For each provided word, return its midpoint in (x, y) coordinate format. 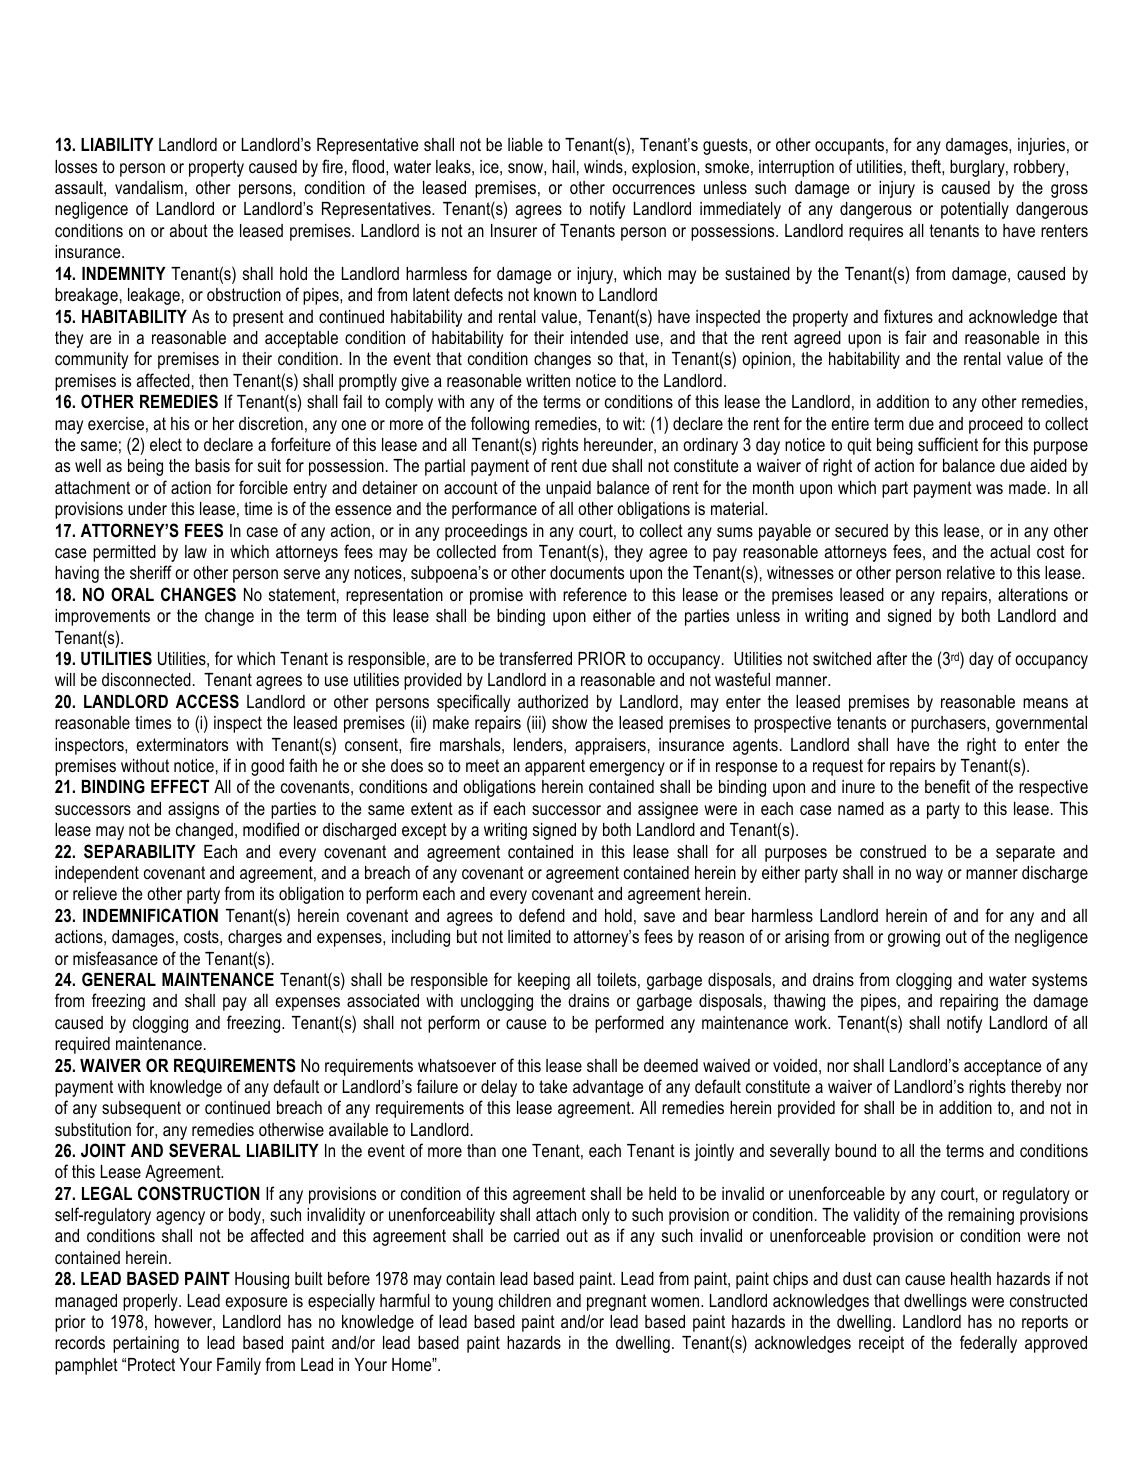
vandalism (149, 187)
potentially (975, 210)
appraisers (610, 746)
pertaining (146, 1344)
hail (563, 166)
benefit (947, 786)
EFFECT (180, 786)
